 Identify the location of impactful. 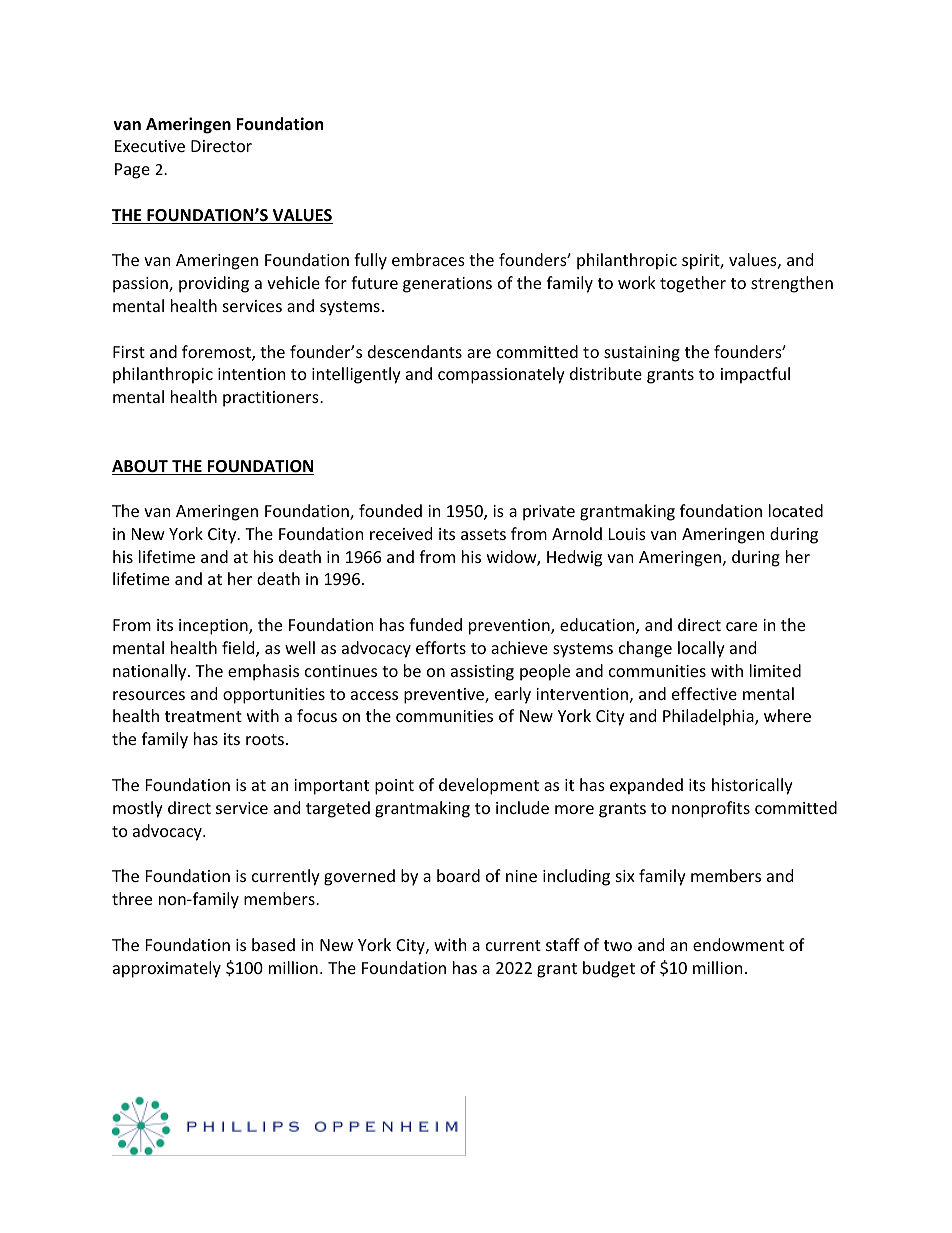
(755, 375).
